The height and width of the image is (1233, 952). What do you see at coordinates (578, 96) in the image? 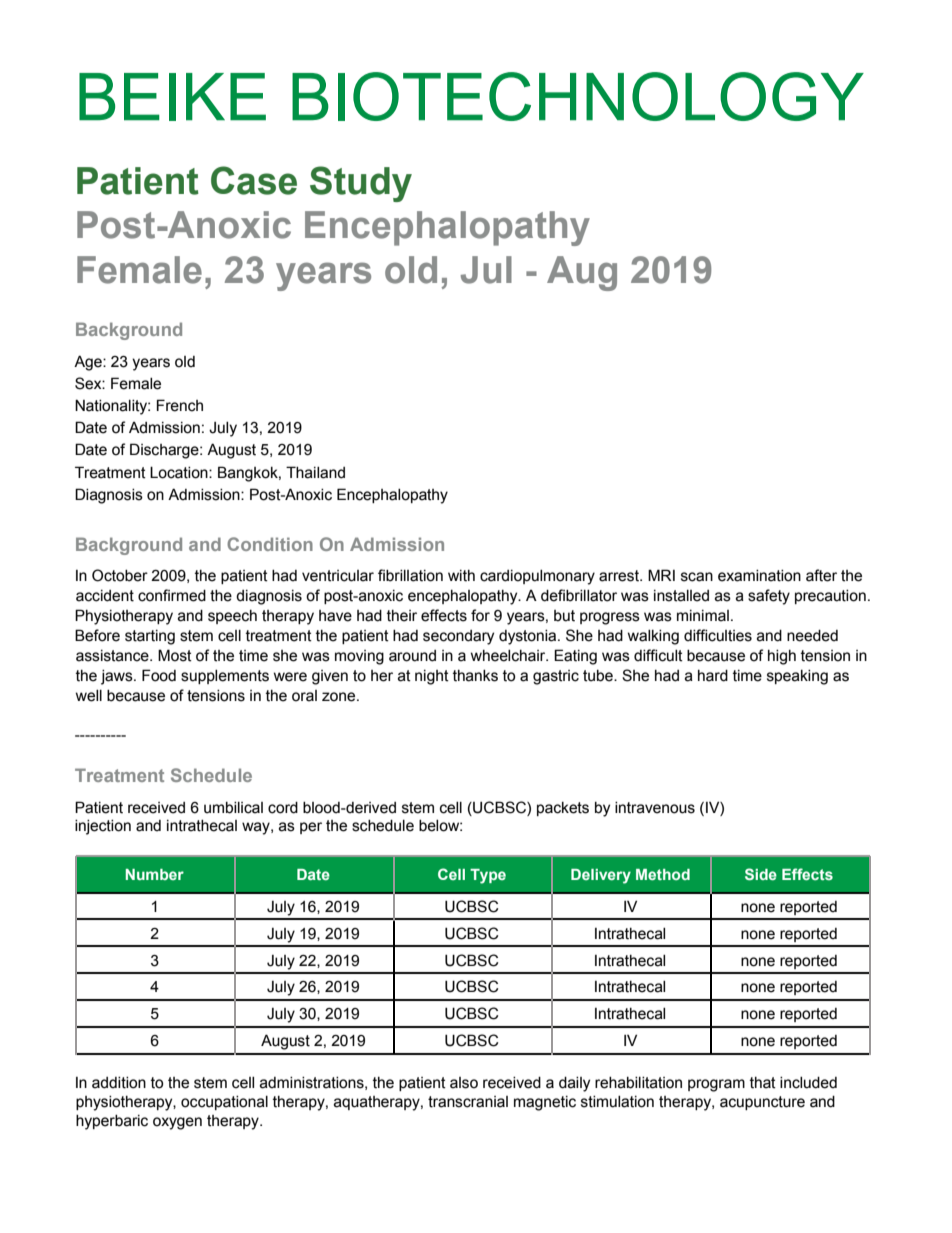
I see `BIOTECHNOLOGY` at bounding box center [578, 96].
